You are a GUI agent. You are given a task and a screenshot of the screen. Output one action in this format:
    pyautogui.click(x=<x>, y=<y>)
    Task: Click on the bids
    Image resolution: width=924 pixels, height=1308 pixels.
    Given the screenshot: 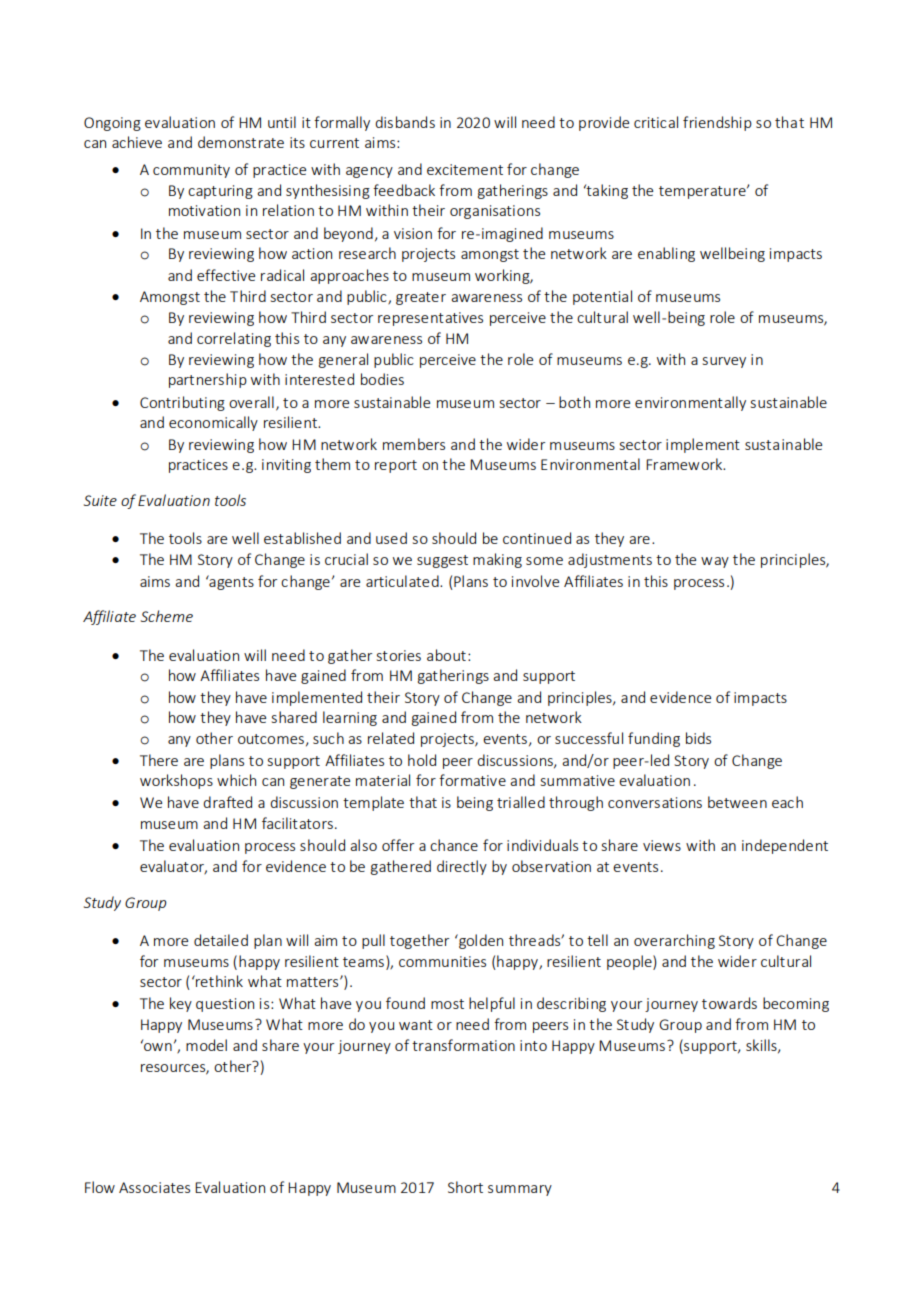 What is the action you would take?
    pyautogui.click(x=698, y=738)
